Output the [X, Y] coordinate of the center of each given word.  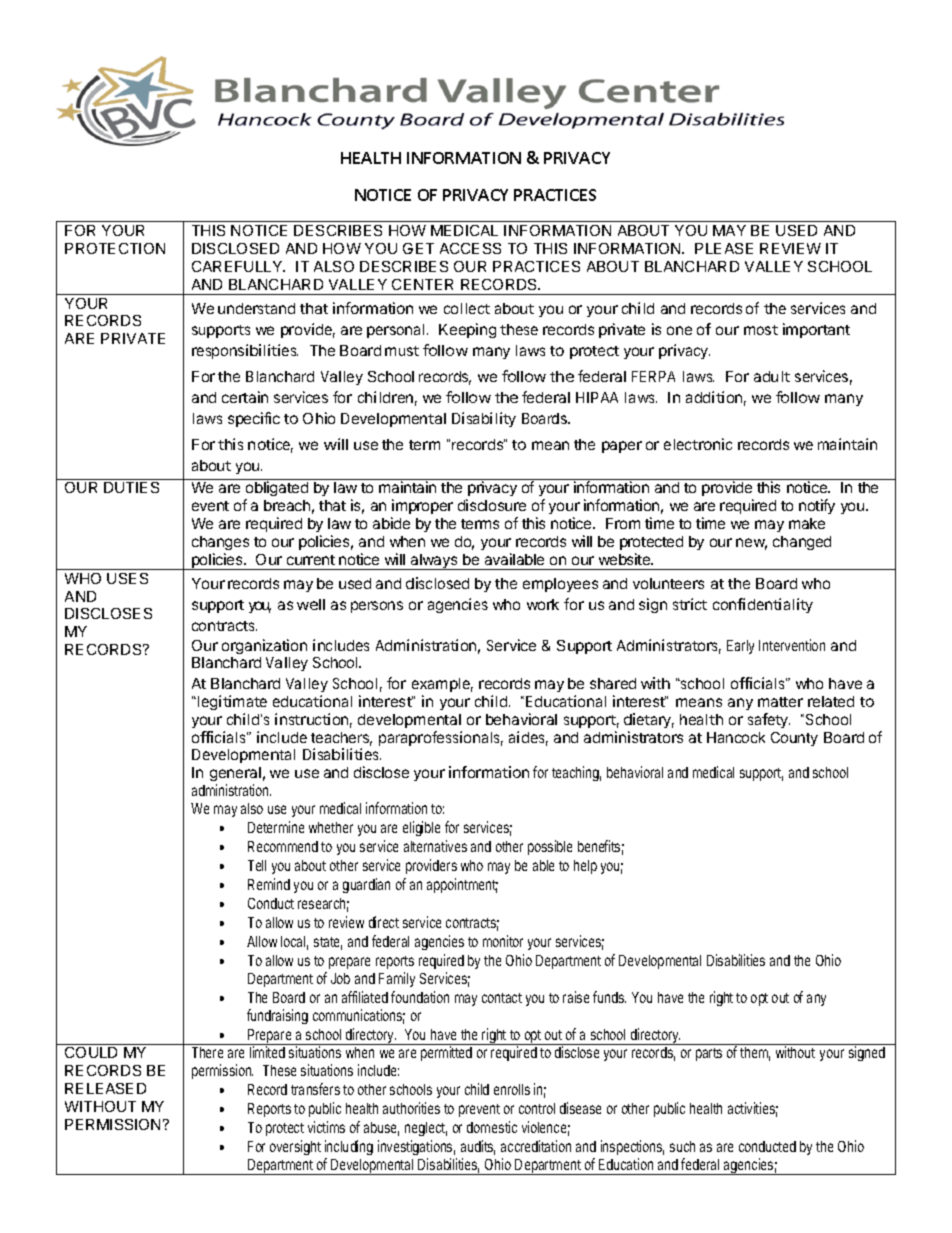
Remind [269, 884]
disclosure [492, 505]
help [585, 867]
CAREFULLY [238, 266]
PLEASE [724, 248]
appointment [462, 885]
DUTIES [131, 487]
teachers [341, 739]
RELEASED [105, 1088]
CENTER [422, 284]
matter [780, 702]
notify [817, 506]
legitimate [232, 702]
